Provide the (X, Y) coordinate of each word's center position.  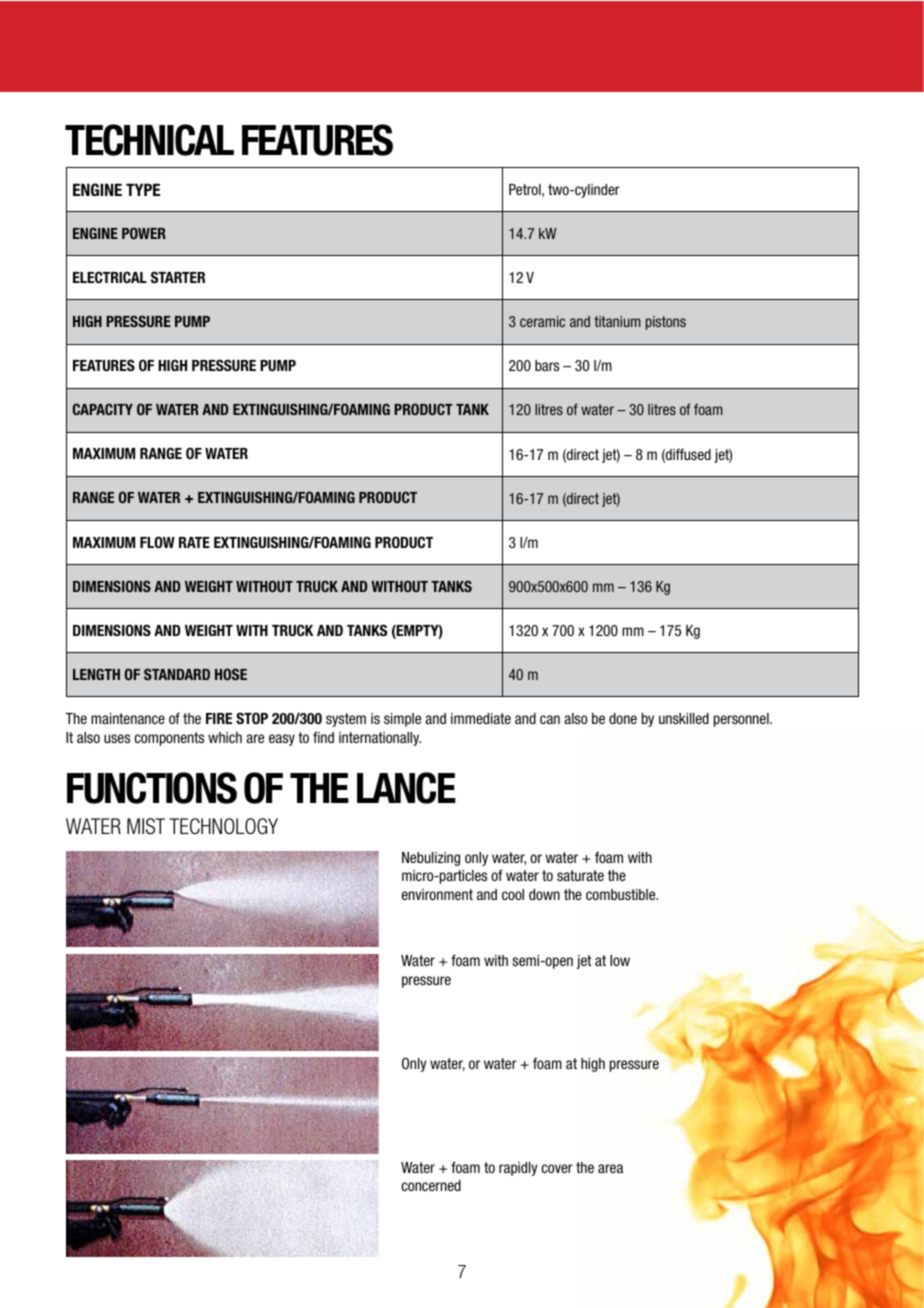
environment (437, 894)
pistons (666, 323)
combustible (622, 894)
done (623, 718)
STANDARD (177, 674)
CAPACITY (103, 409)
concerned (431, 1185)
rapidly (518, 1169)
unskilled (684, 718)
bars (547, 365)
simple (402, 720)
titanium (617, 321)
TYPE (143, 189)
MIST (146, 826)
